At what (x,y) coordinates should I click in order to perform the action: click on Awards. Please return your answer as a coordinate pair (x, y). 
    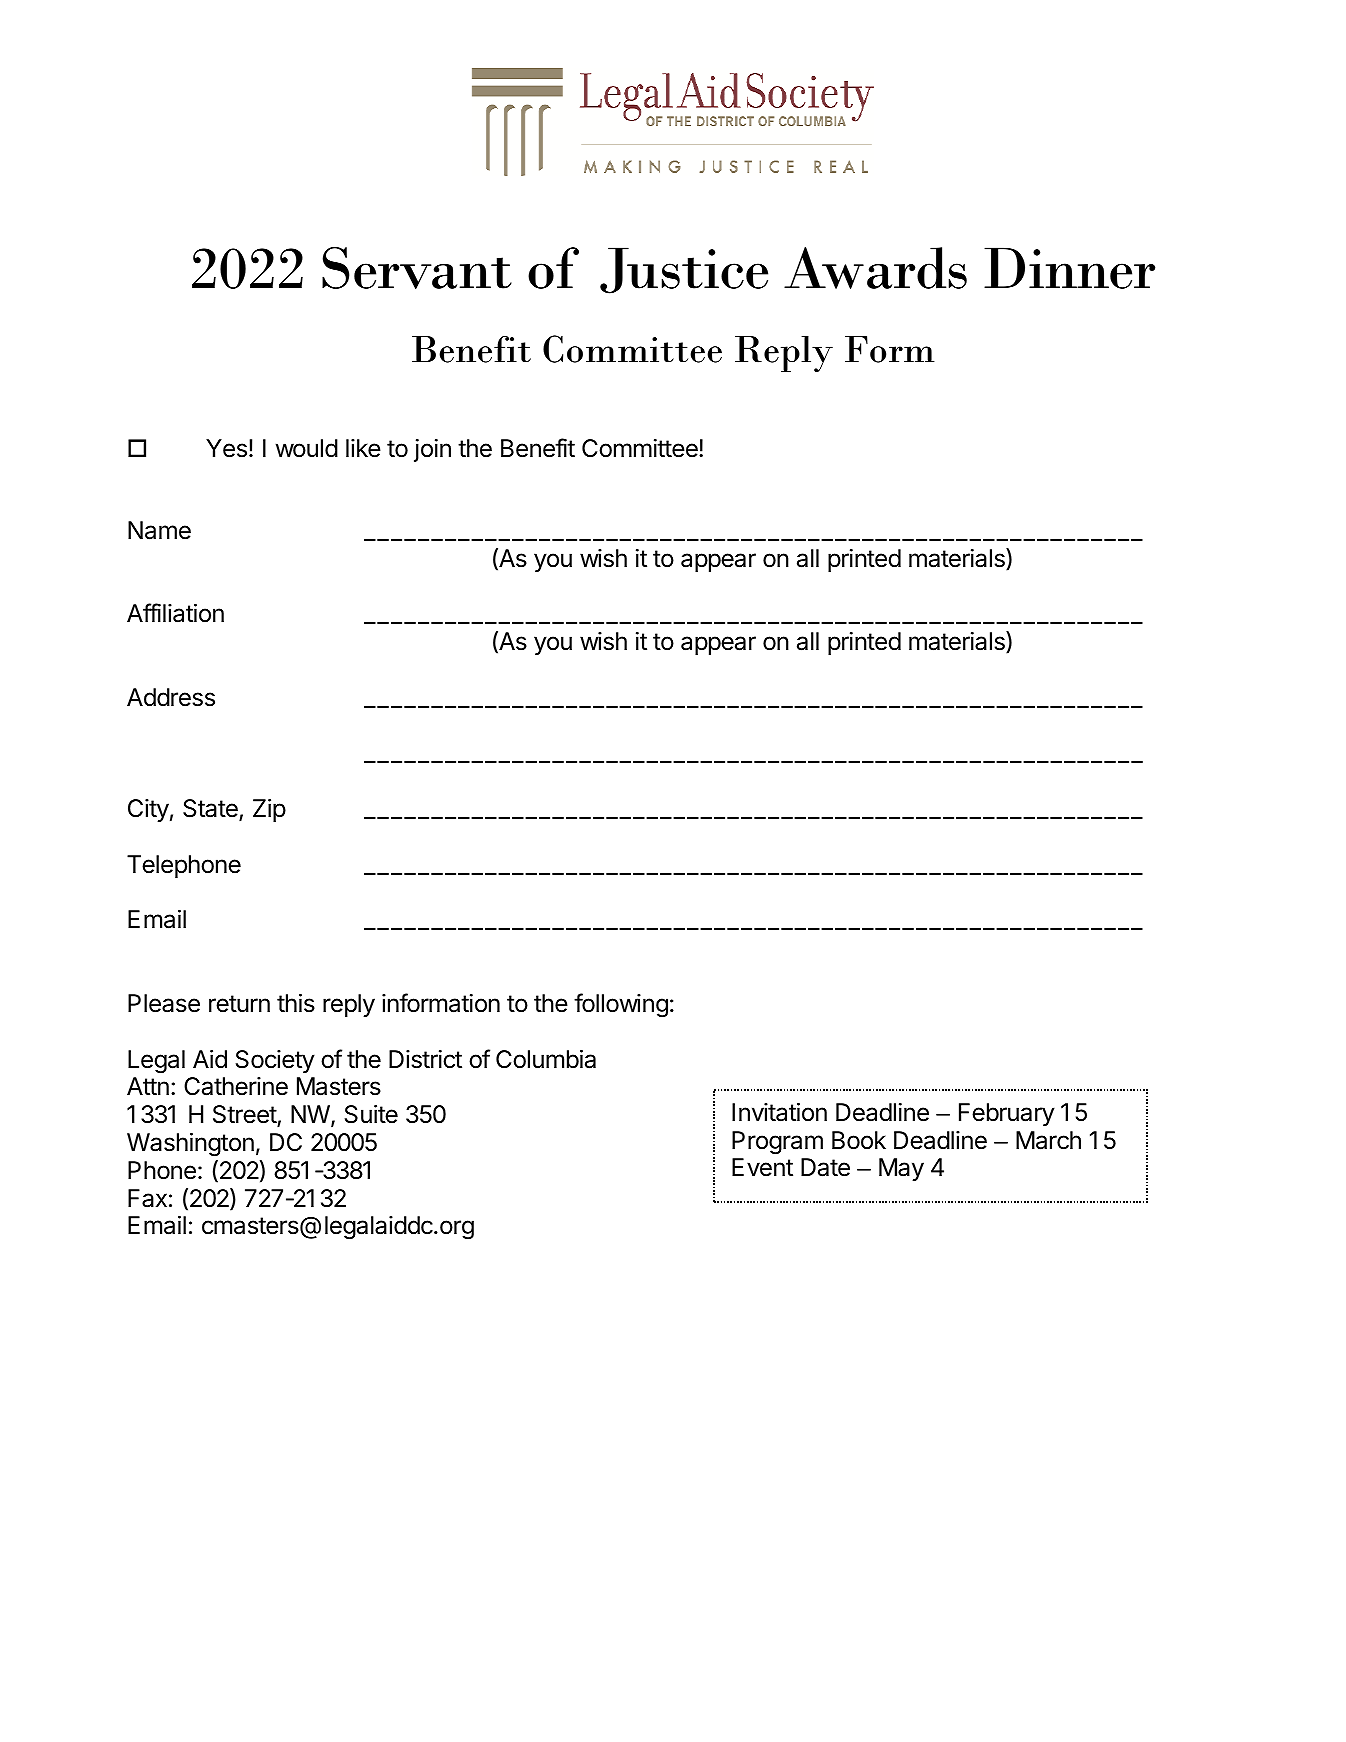
    Looking at the image, I should click on (875, 268).
